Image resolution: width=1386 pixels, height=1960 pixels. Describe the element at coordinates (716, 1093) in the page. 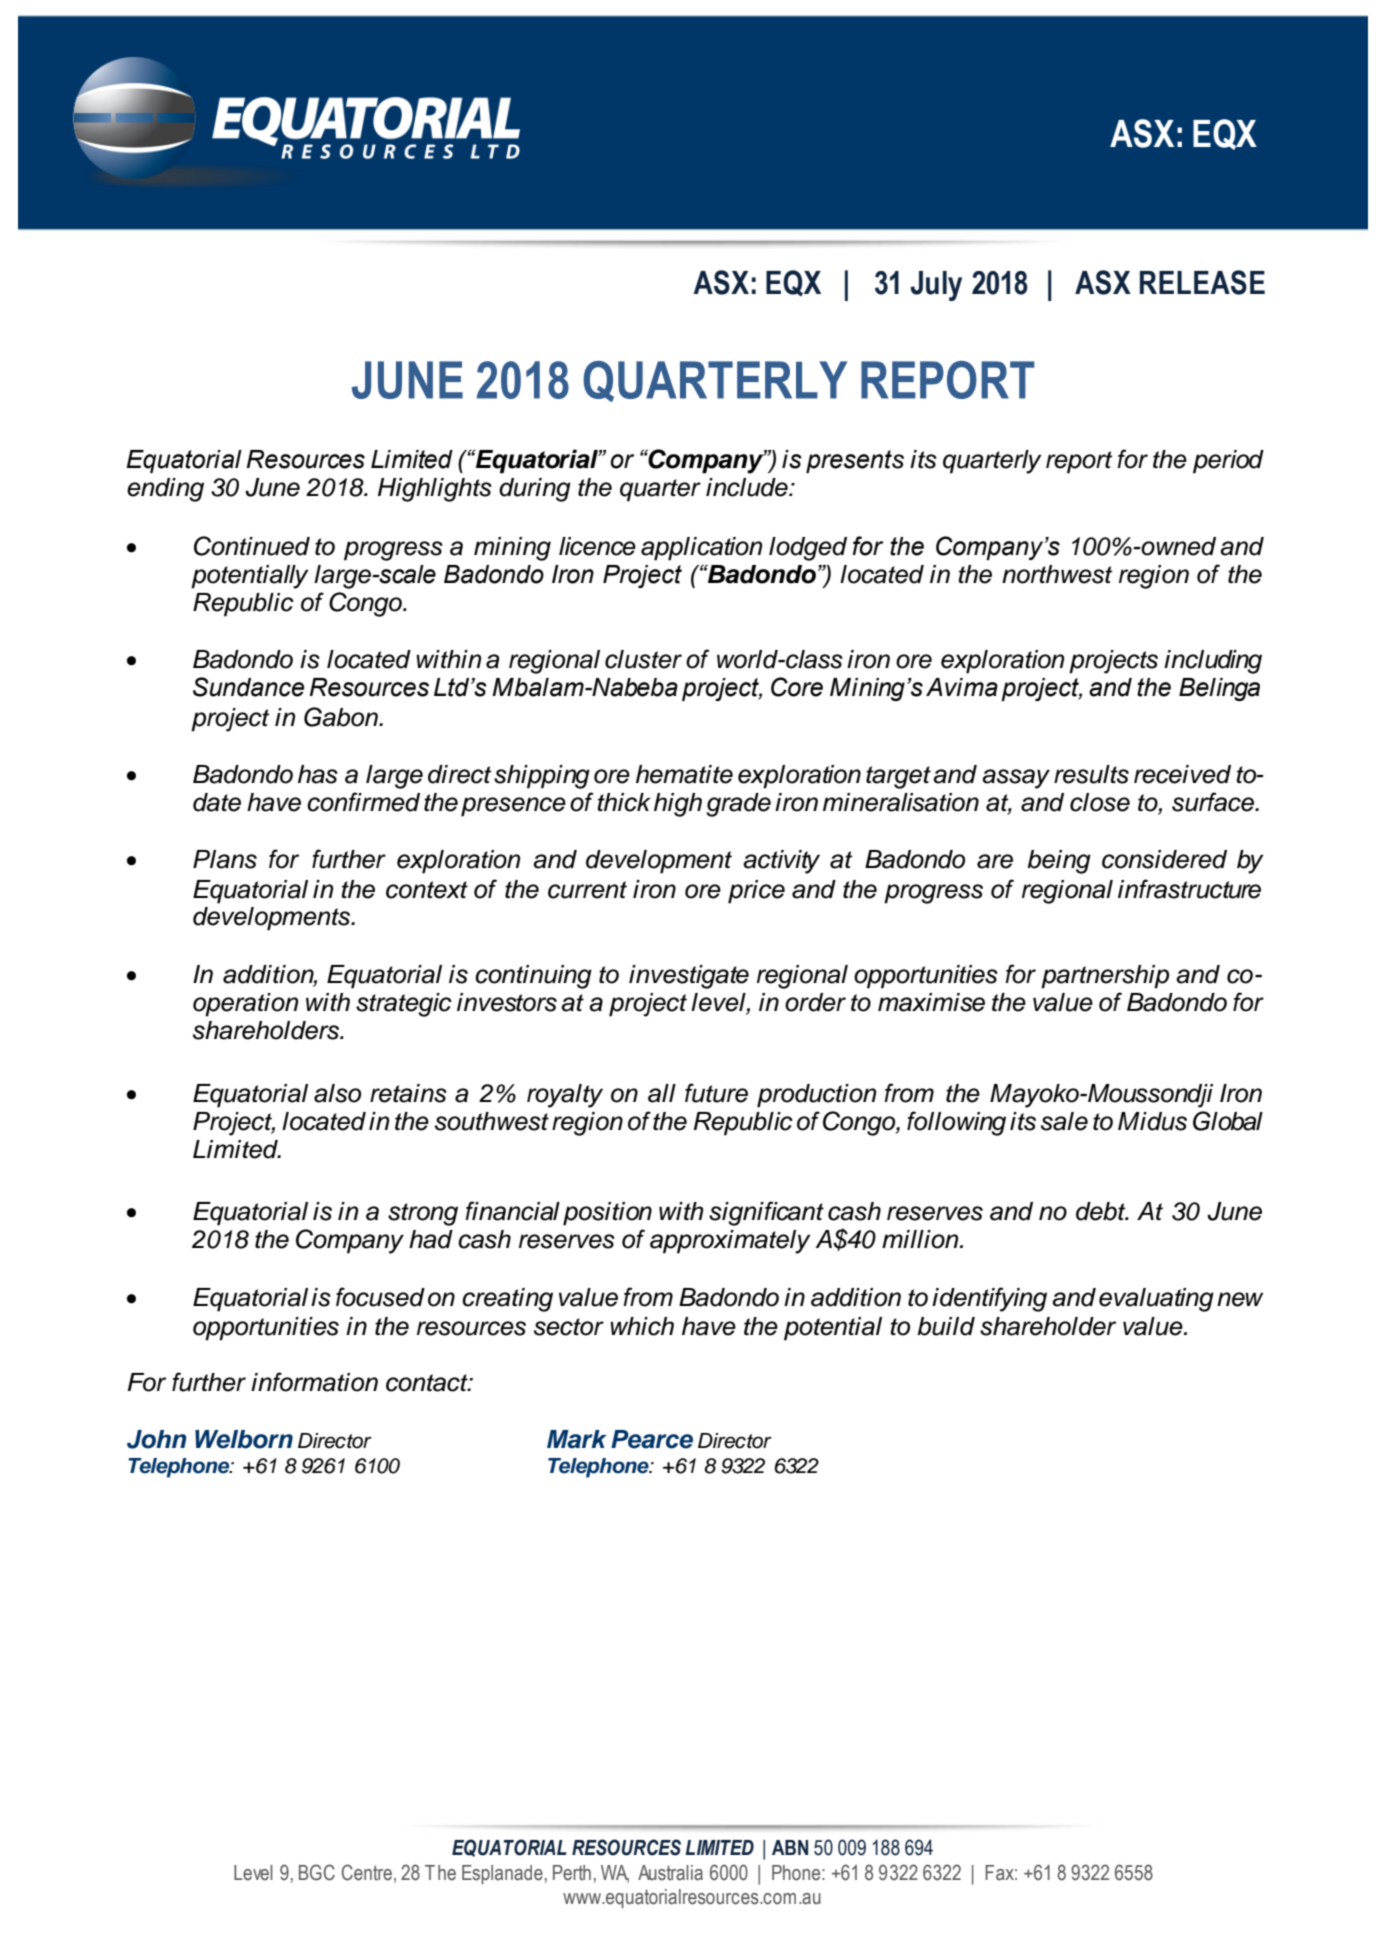

I see `future` at that location.
